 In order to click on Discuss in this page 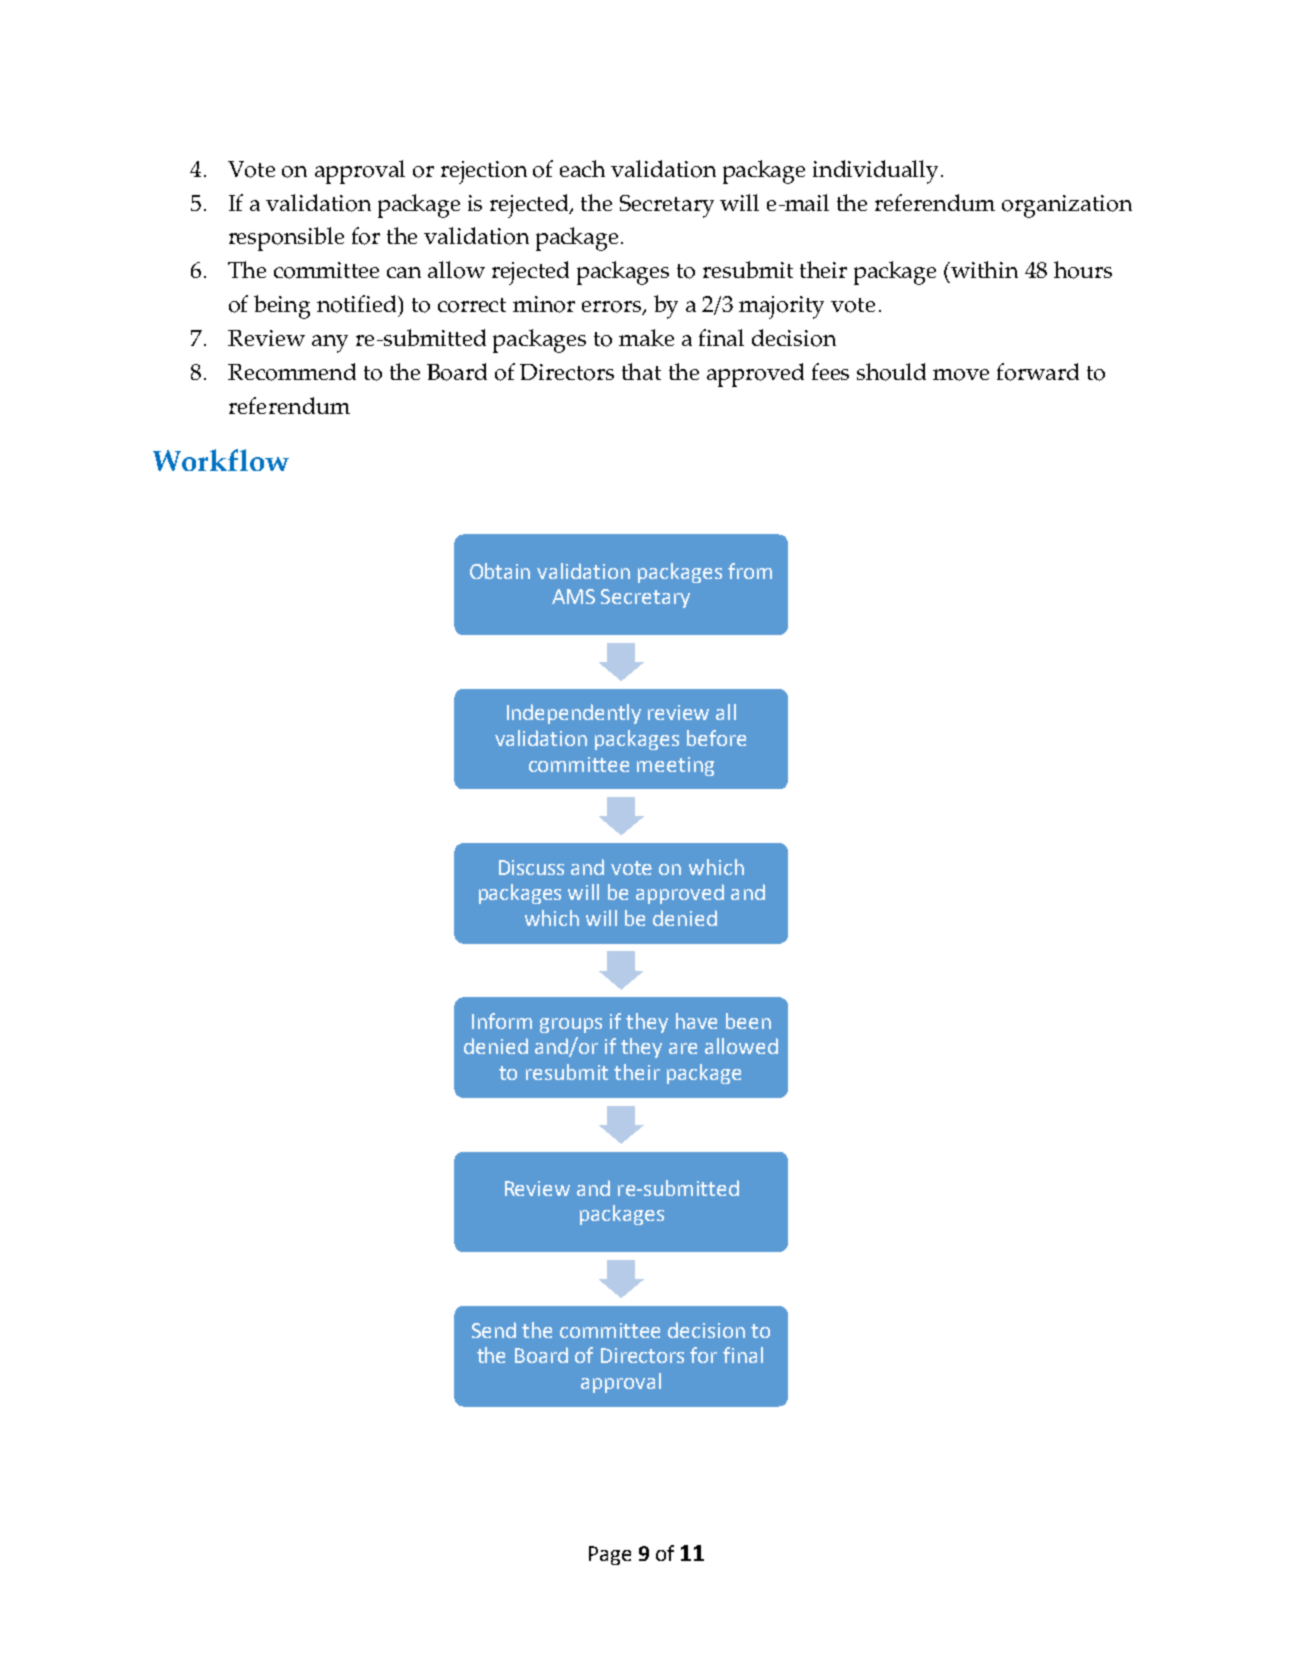, I will do `click(531, 867)`.
